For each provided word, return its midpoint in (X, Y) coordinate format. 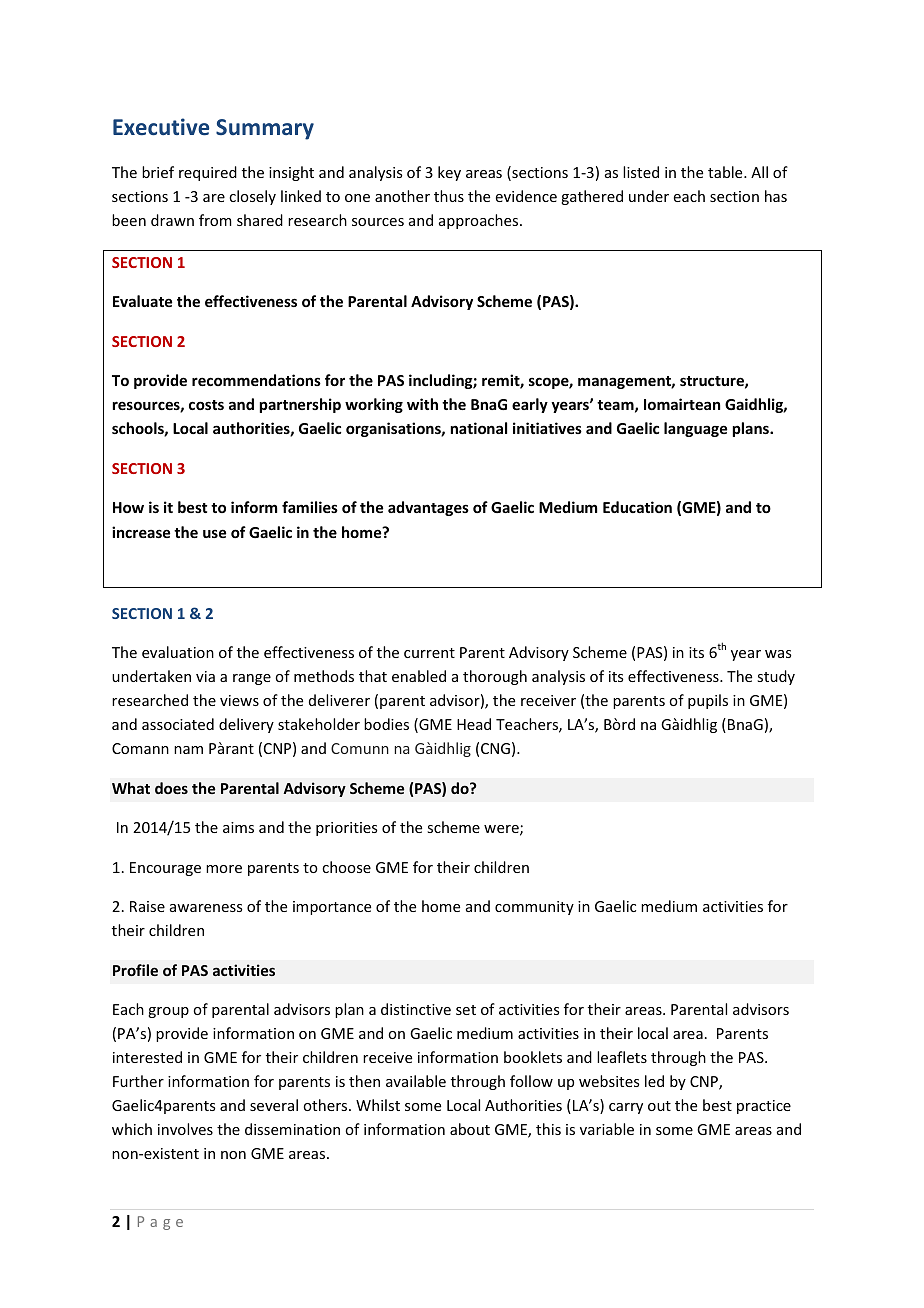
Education (637, 507)
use (214, 533)
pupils (708, 701)
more (224, 869)
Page (160, 1223)
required (208, 173)
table (726, 172)
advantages (428, 508)
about (470, 1129)
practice (764, 1107)
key (449, 173)
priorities (346, 829)
